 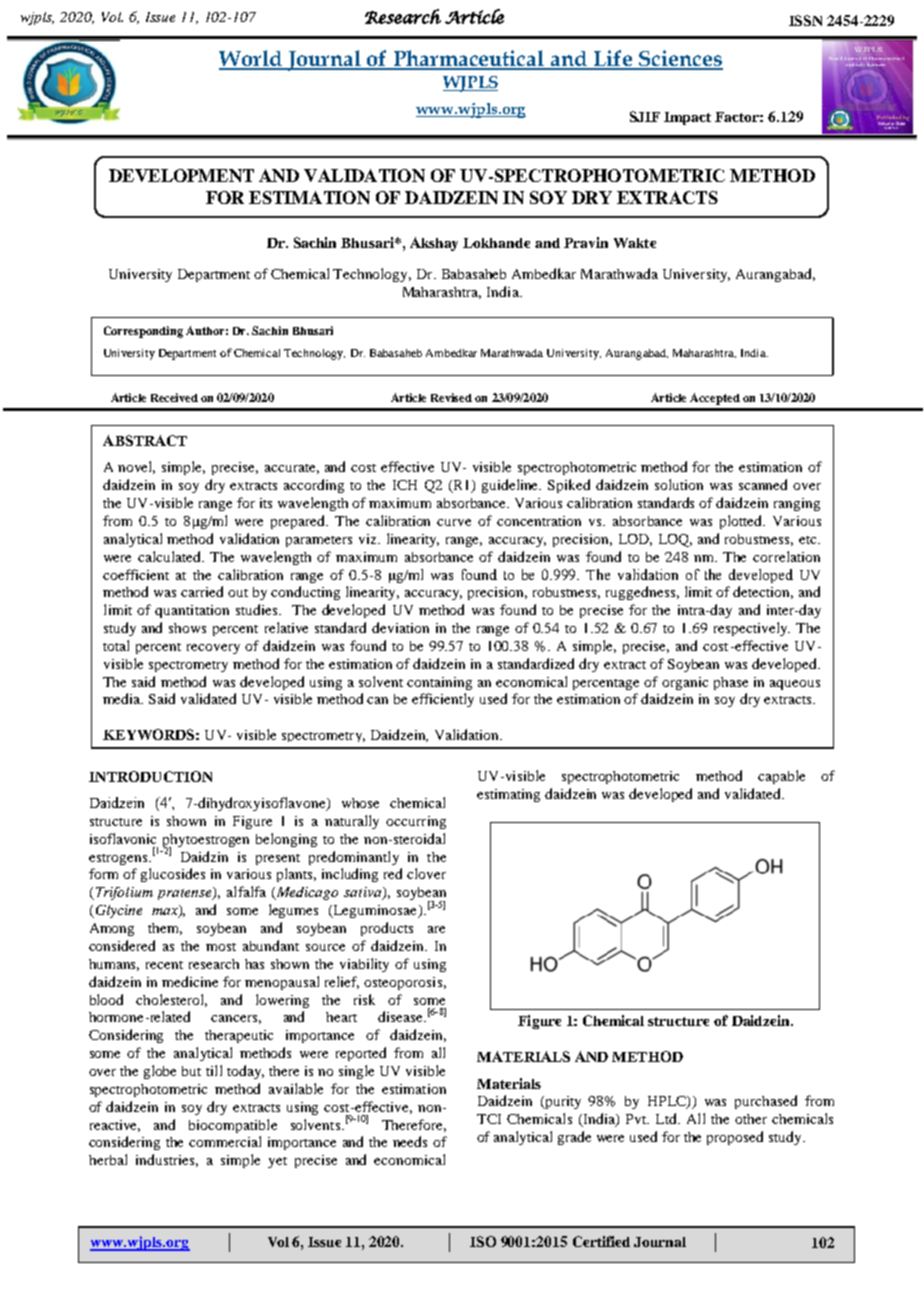 I want to click on Akshay, so click(x=434, y=244).
